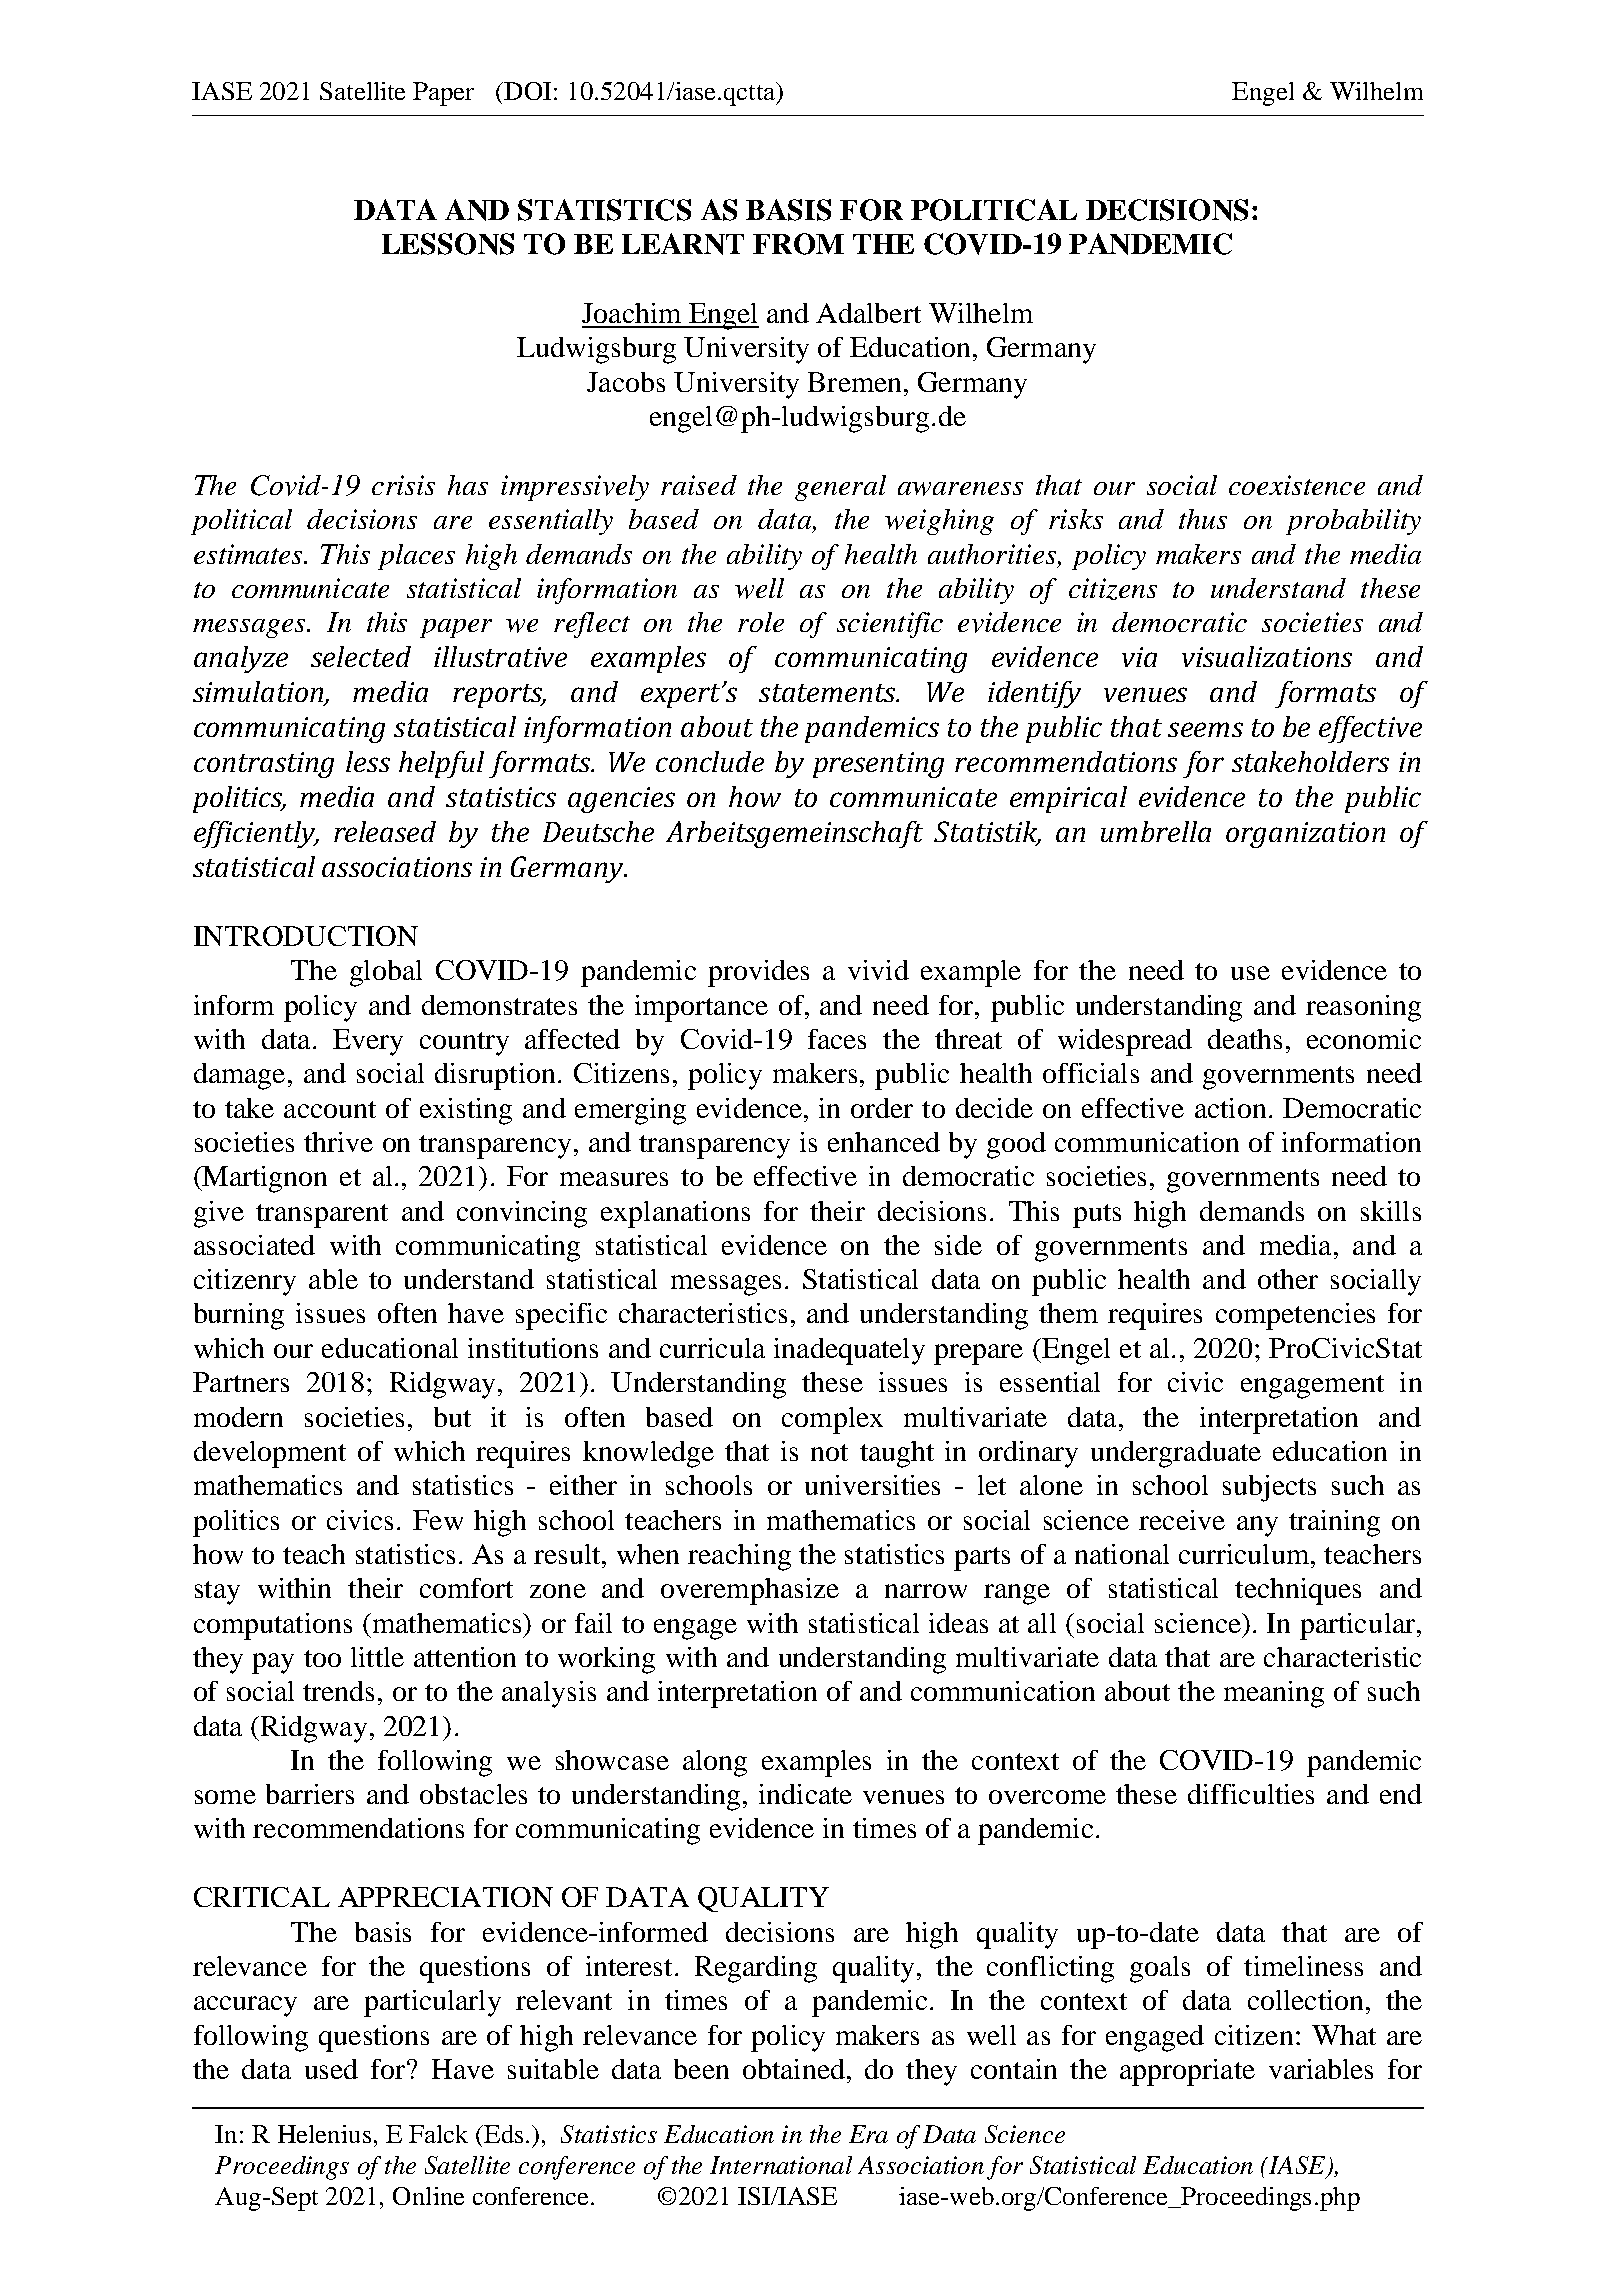 The image size is (1616, 2285). What do you see at coordinates (878, 765) in the image?
I see `presenting` at bounding box center [878, 765].
